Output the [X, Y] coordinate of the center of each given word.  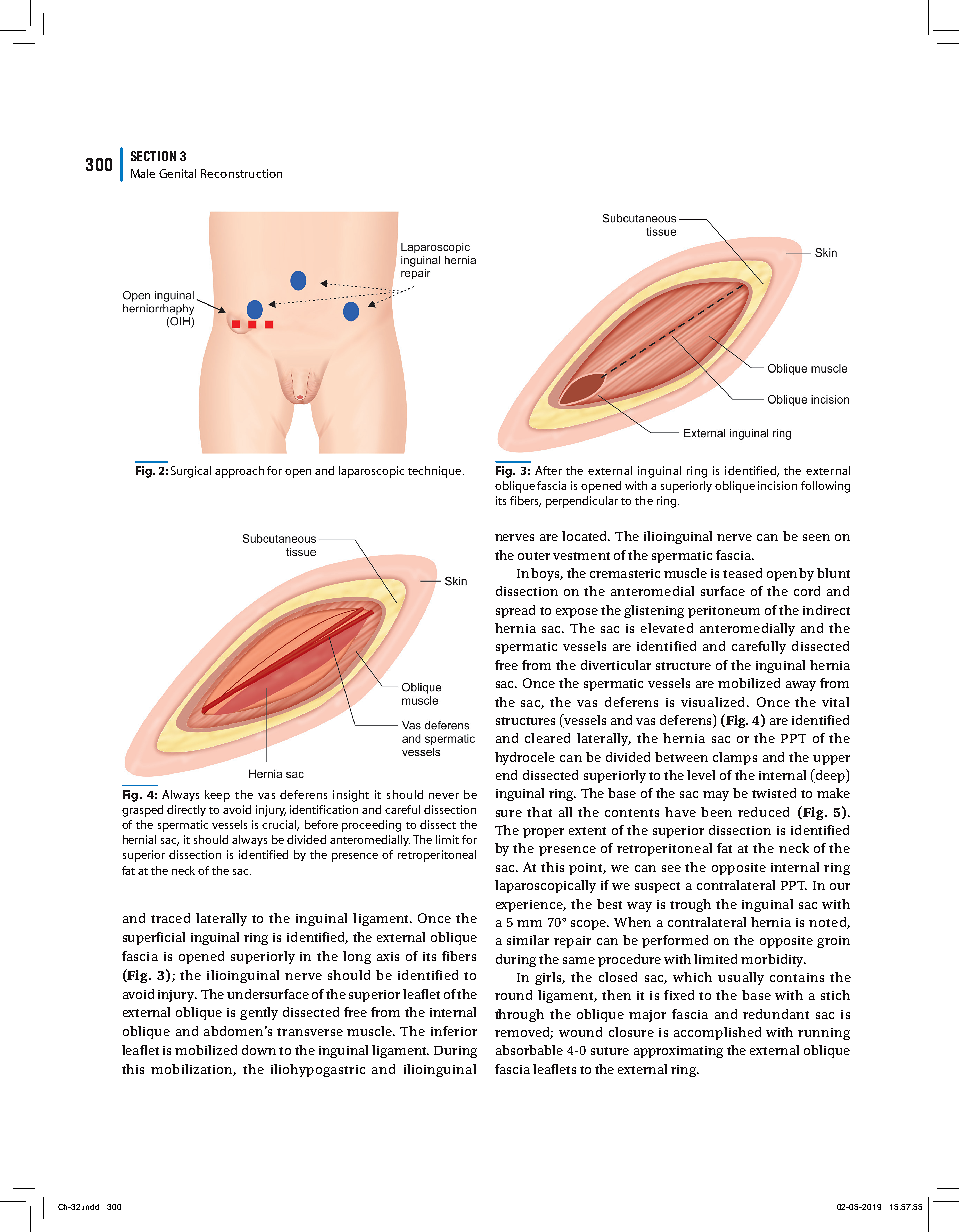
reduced [763, 812]
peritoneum [724, 612]
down [259, 1050]
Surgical [191, 472]
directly [186, 810]
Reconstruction [241, 173]
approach [239, 472]
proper [543, 833]
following [825, 487]
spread [515, 611]
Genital [177, 173]
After [548, 470]
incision [777, 485]
